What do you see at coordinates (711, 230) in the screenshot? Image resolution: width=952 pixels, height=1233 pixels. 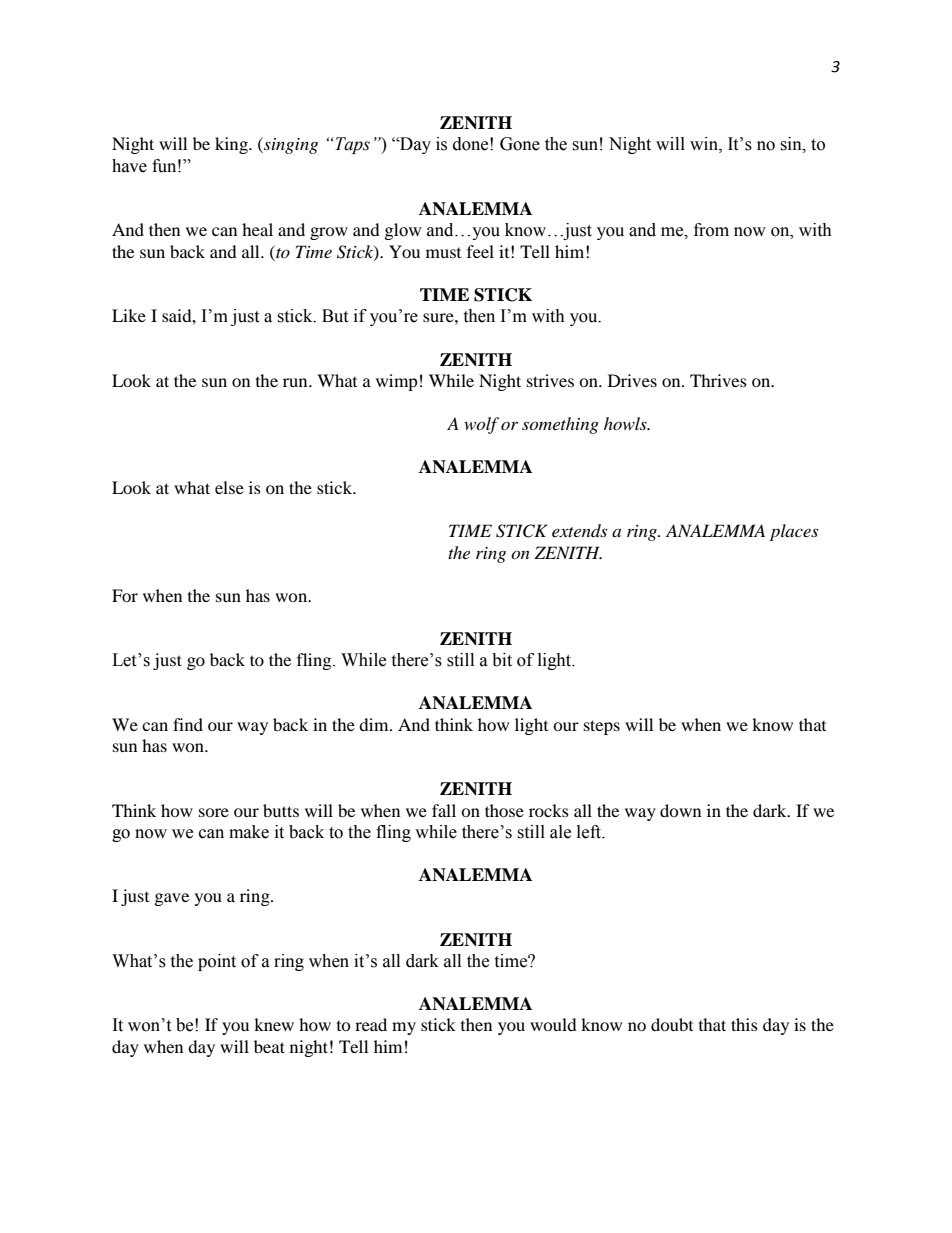 I see `from` at bounding box center [711, 230].
